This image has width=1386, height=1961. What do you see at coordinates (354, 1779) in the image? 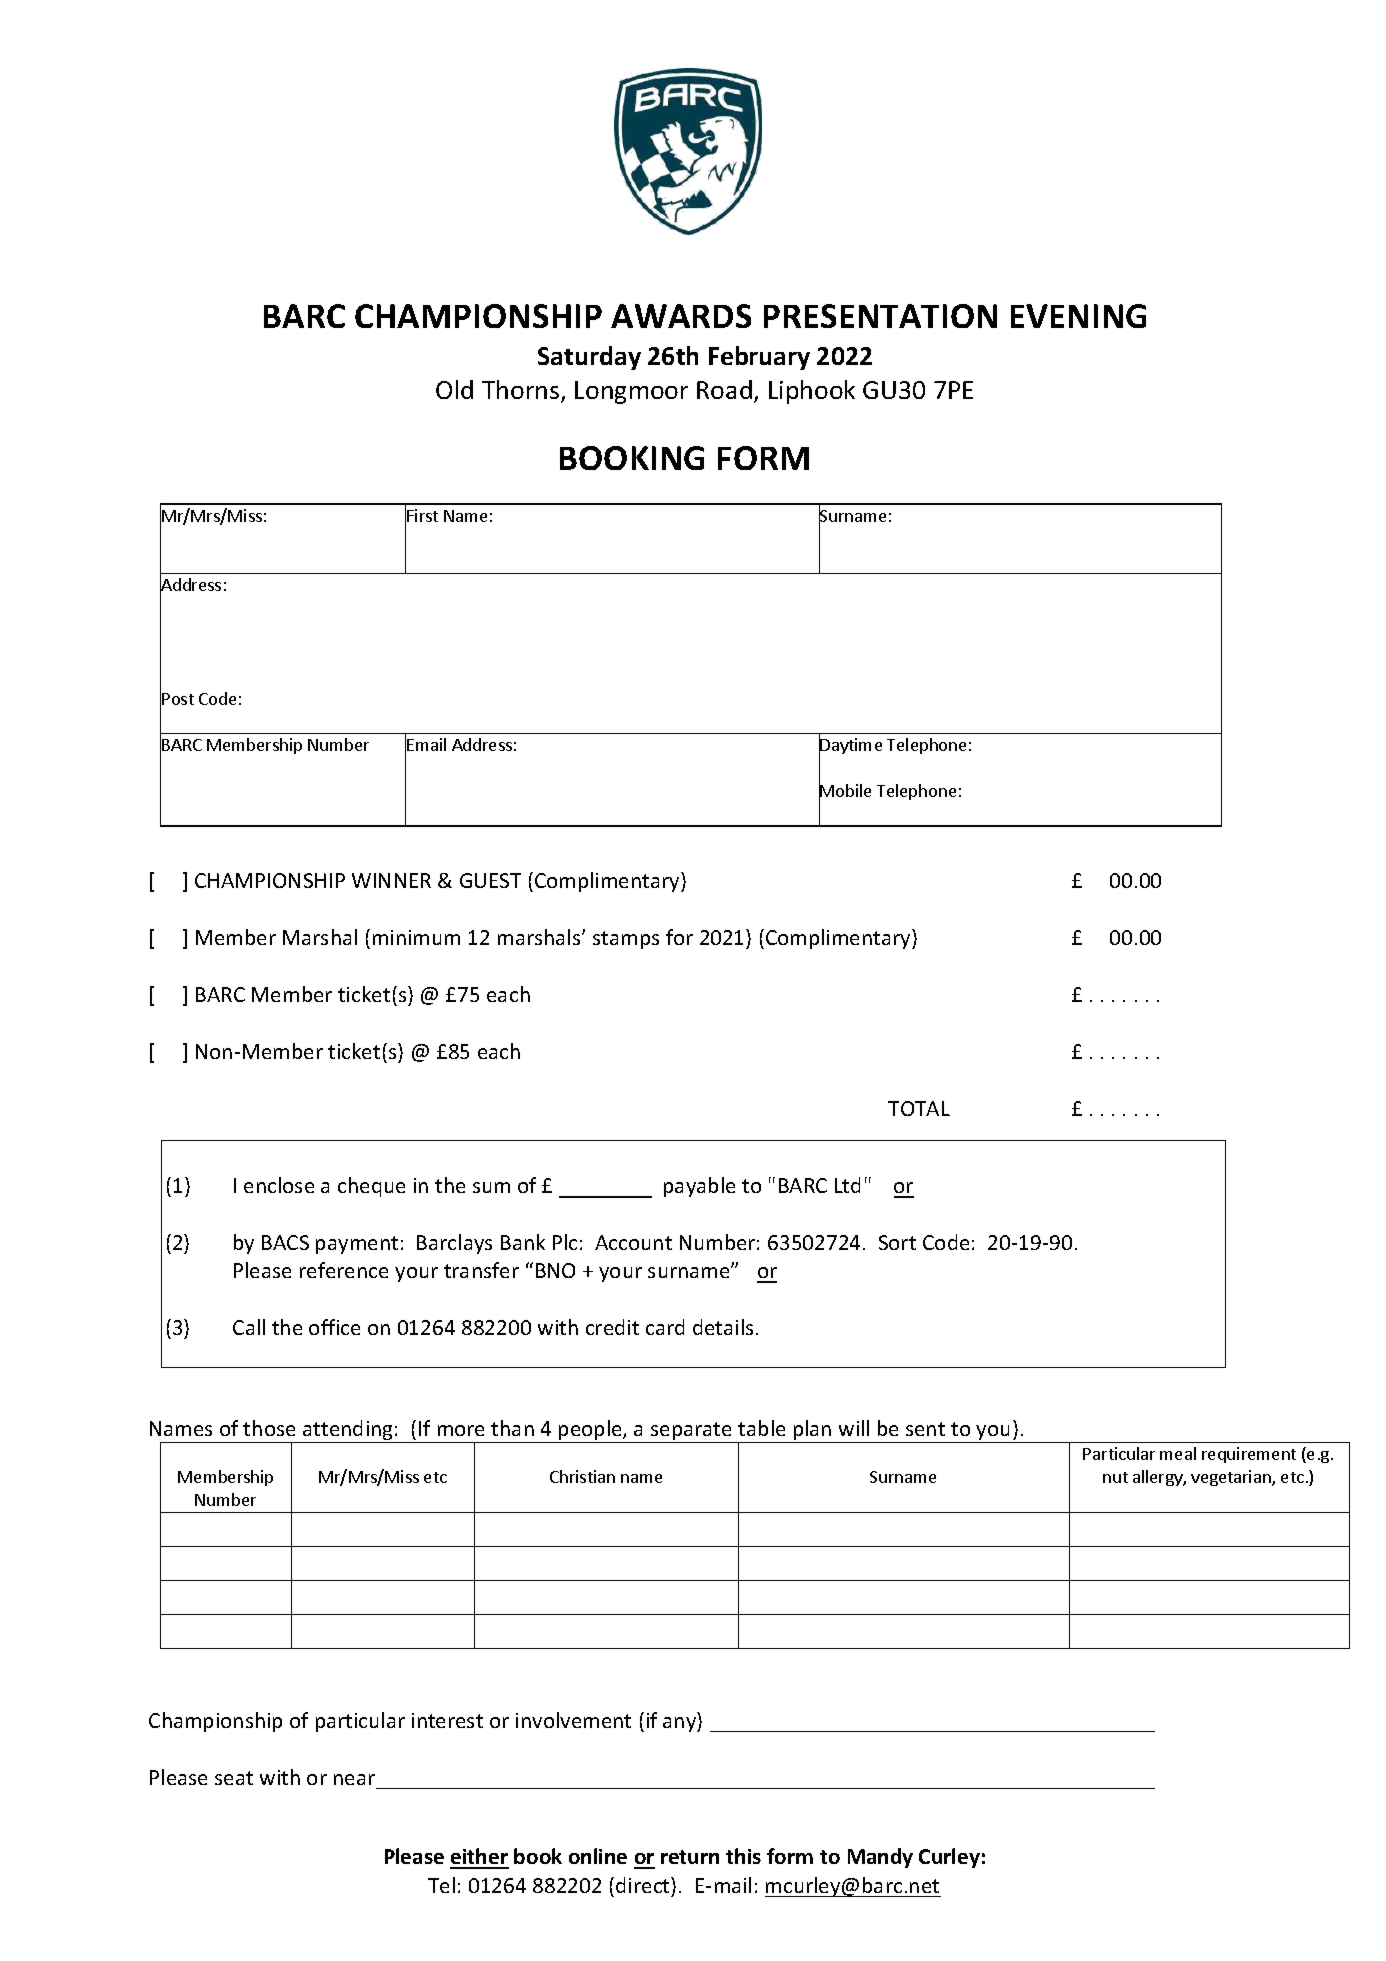
I see `near` at bounding box center [354, 1779].
